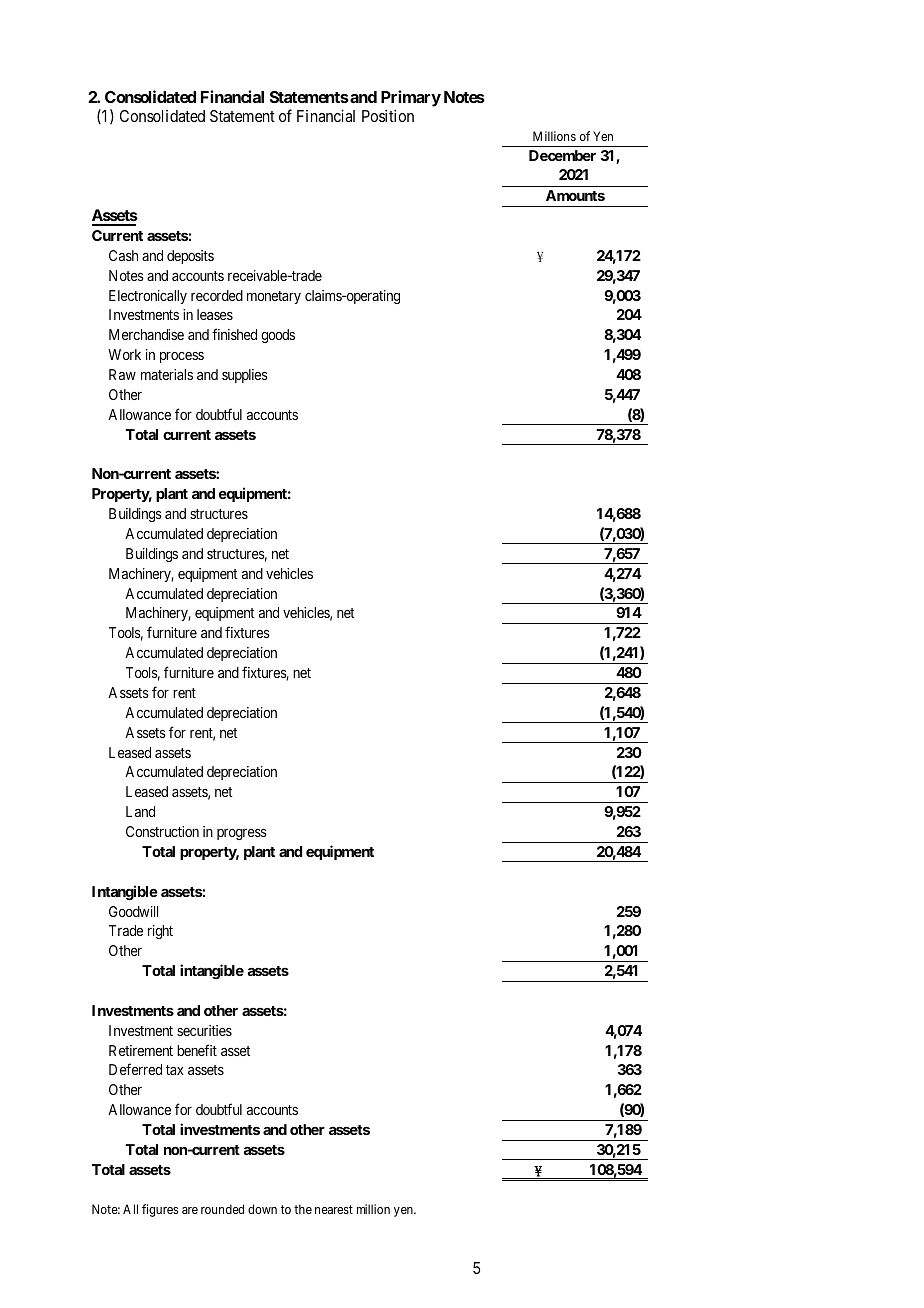 This screenshot has height=1308, width=924. Describe the element at coordinates (167, 374) in the screenshot. I see `materials` at that location.
